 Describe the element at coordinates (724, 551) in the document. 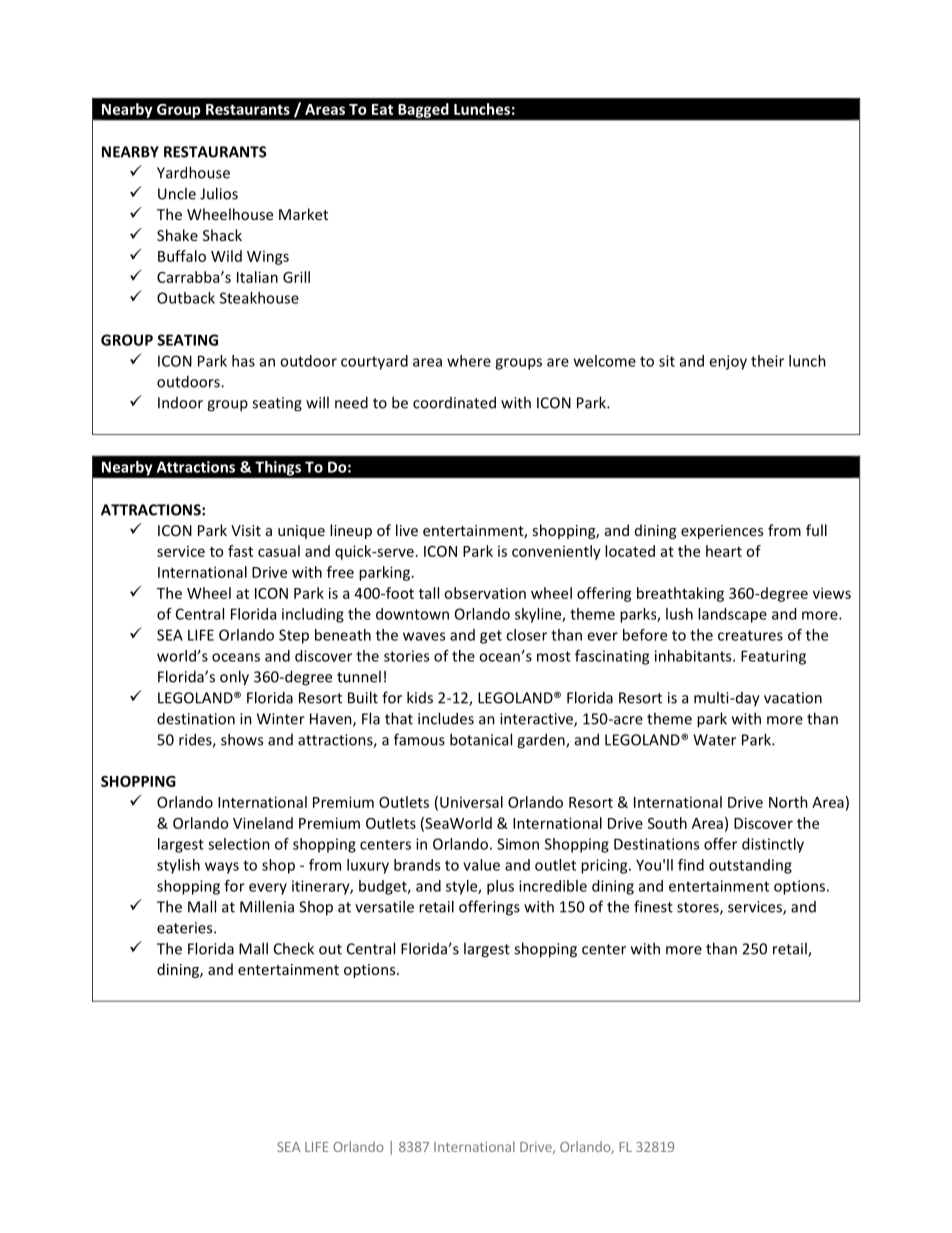

I see `heart` at that location.
